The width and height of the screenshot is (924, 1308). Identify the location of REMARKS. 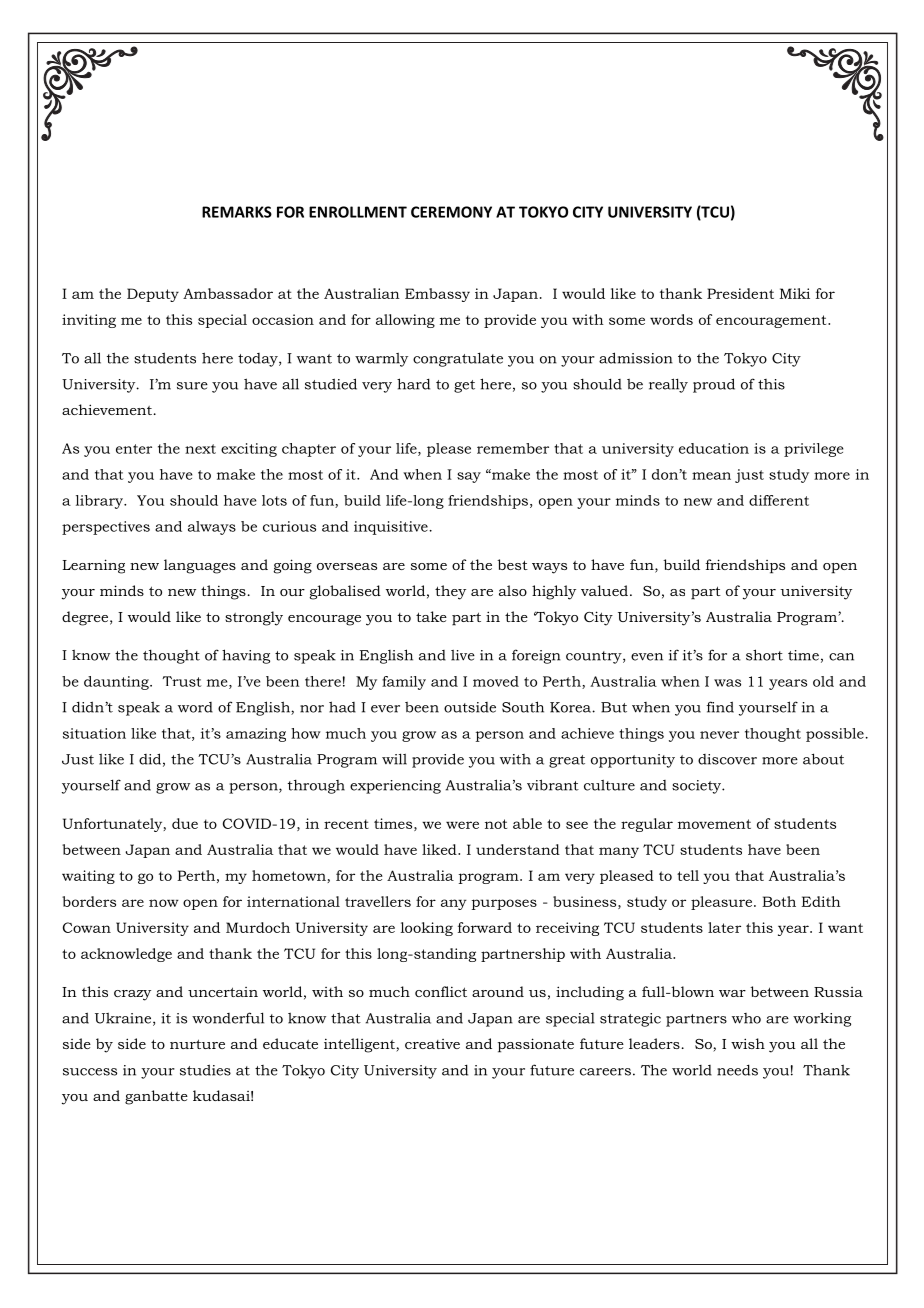
(237, 212).
